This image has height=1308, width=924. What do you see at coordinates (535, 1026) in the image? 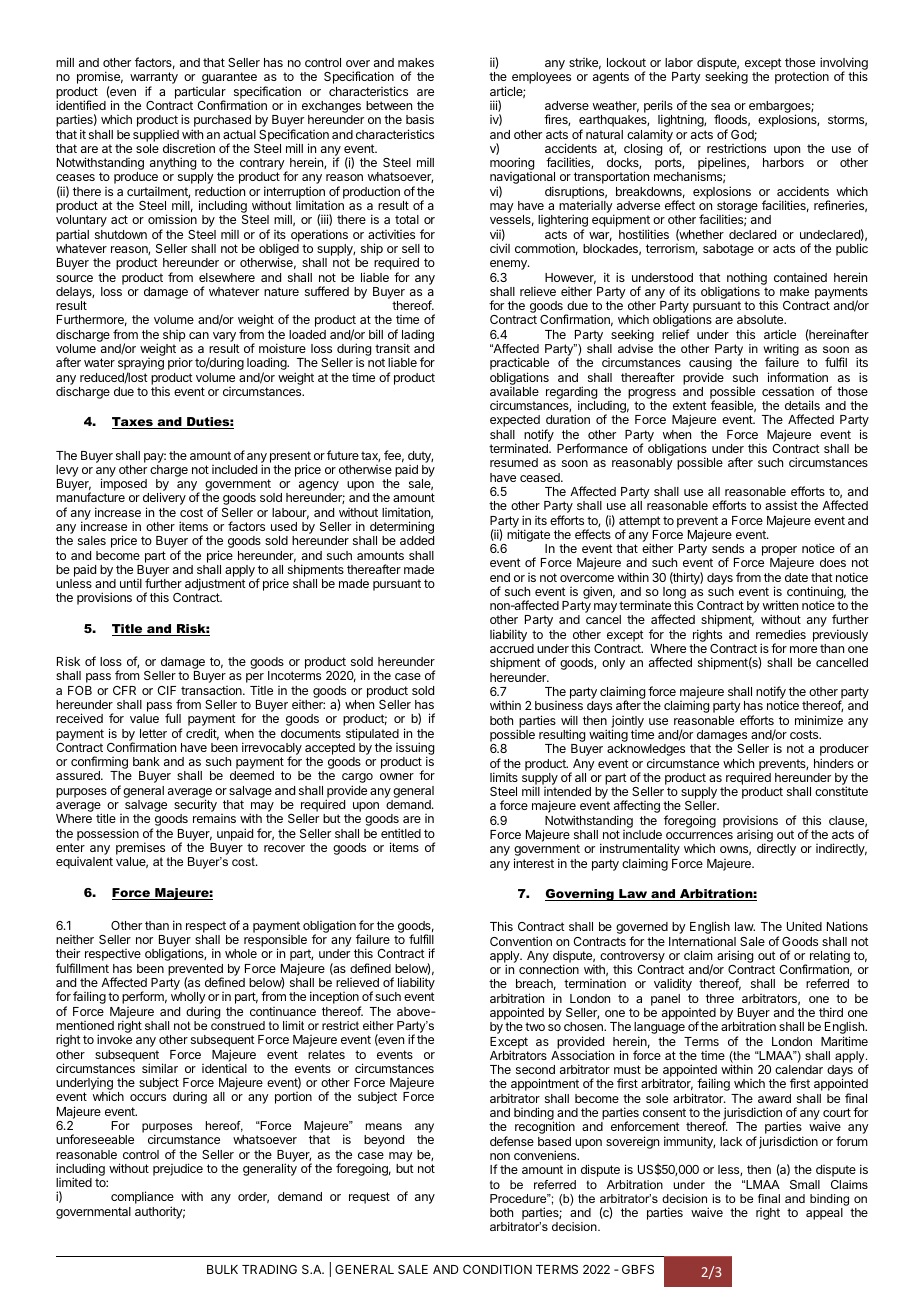
I see `two` at bounding box center [535, 1026].
